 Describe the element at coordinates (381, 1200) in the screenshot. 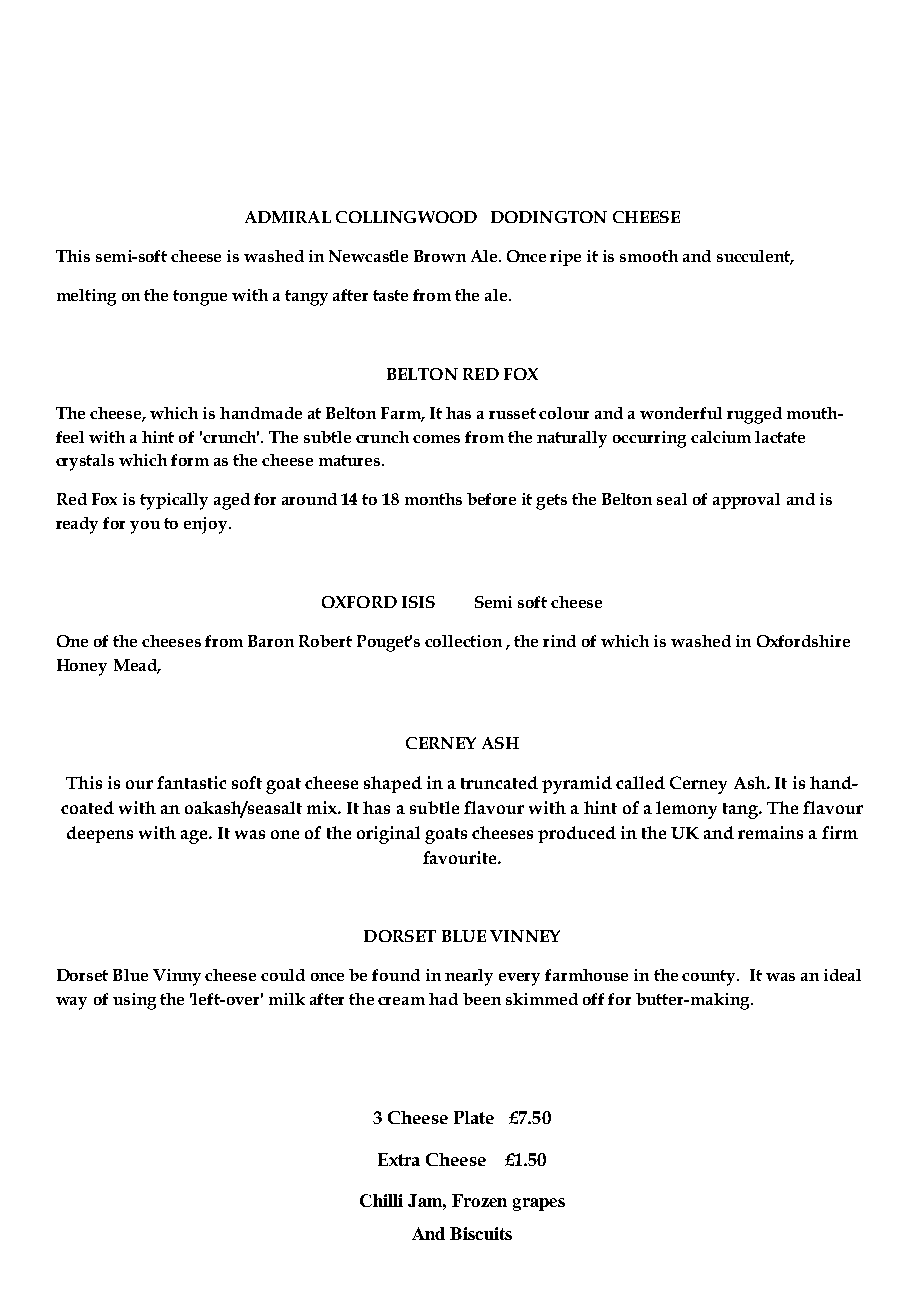

I see `Chilli` at that location.
